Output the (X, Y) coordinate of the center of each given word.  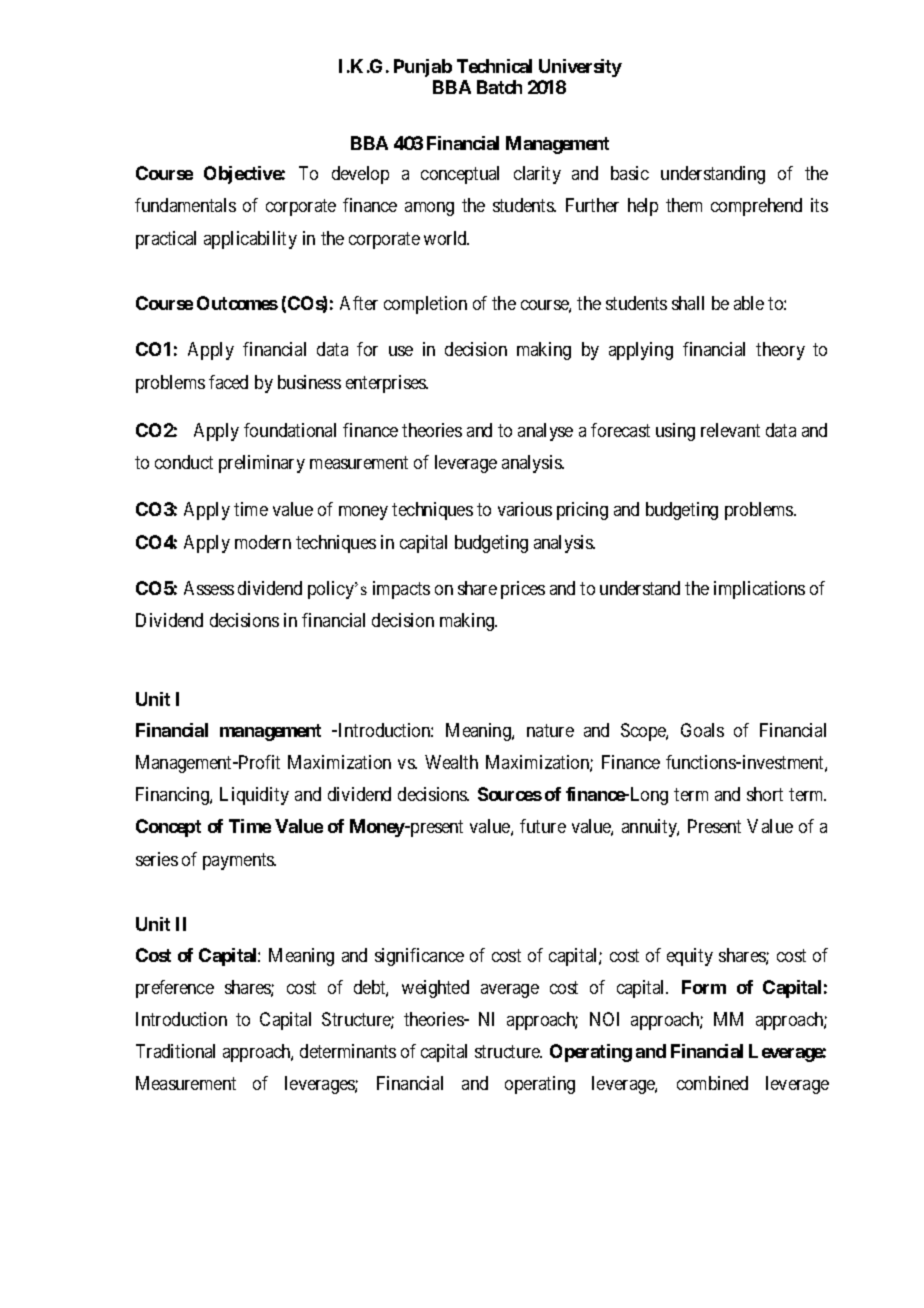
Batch (499, 87)
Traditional (175, 1051)
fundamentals (185, 205)
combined (712, 1083)
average (510, 991)
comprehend (756, 207)
